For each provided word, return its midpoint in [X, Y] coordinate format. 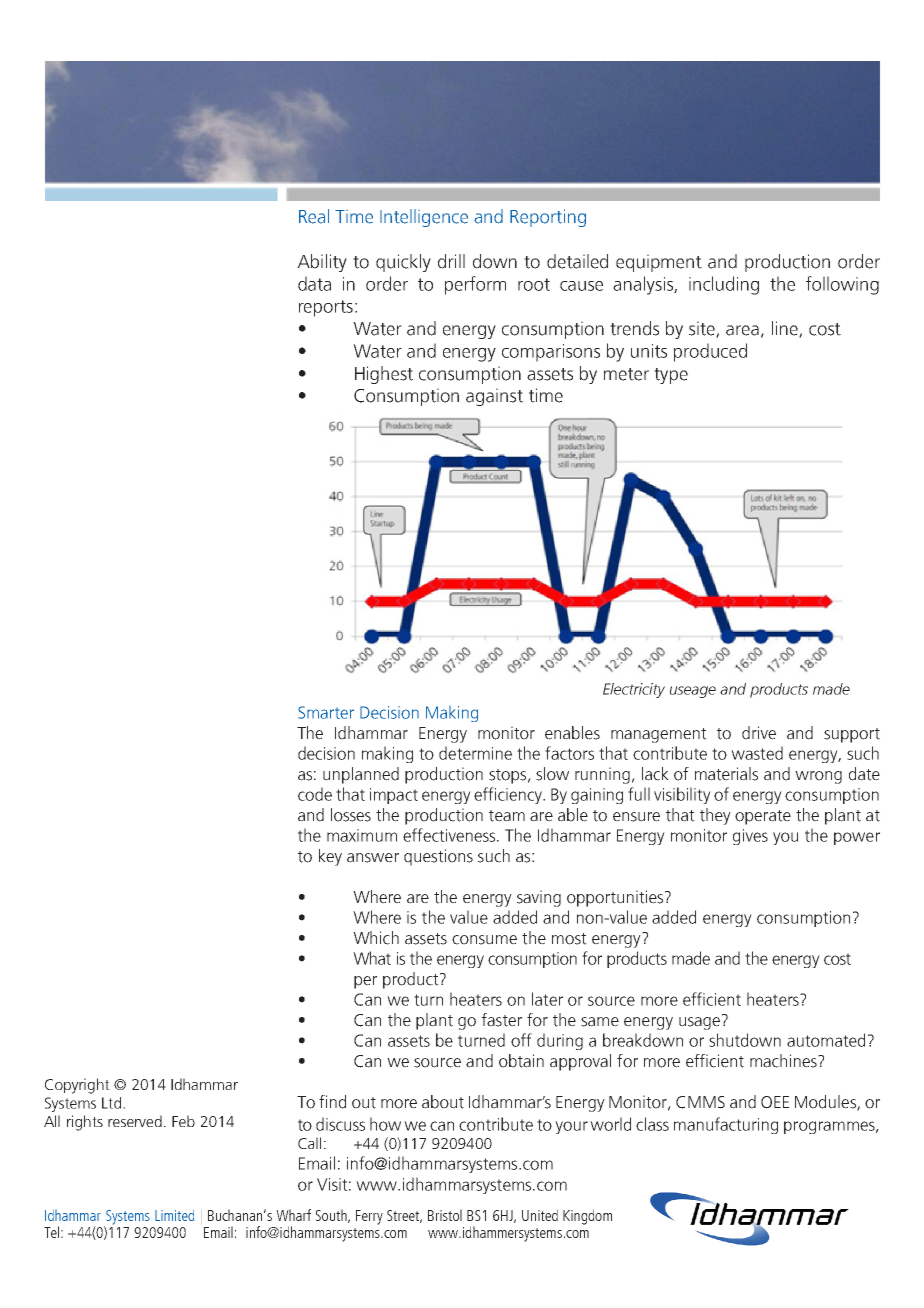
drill [451, 261]
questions [438, 857]
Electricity [634, 690]
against [494, 397]
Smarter [326, 712]
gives [750, 837]
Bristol [445, 1215]
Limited [174, 1215]
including [724, 285]
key [330, 857]
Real [314, 216]
